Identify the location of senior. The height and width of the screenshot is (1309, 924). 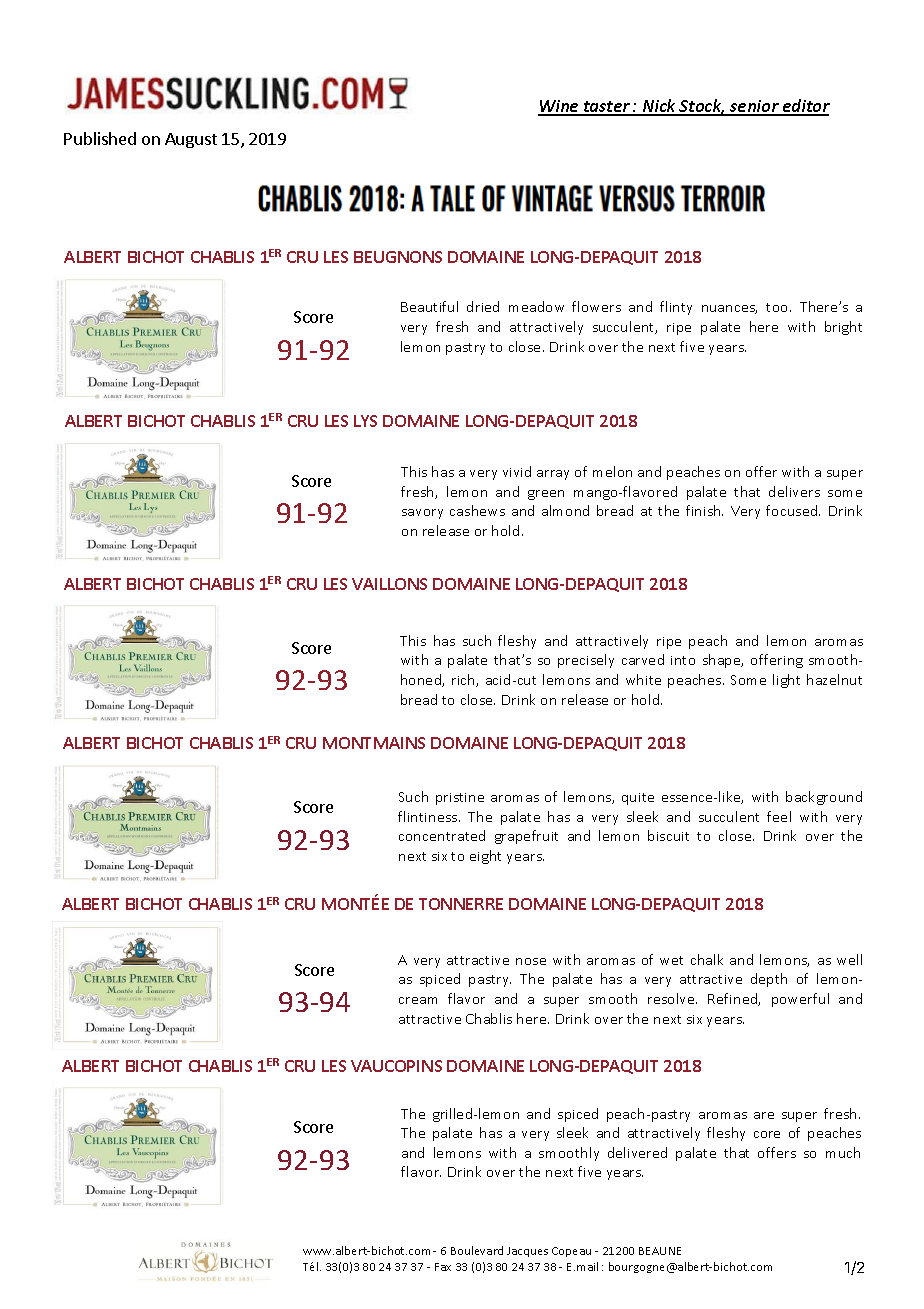
(754, 107).
